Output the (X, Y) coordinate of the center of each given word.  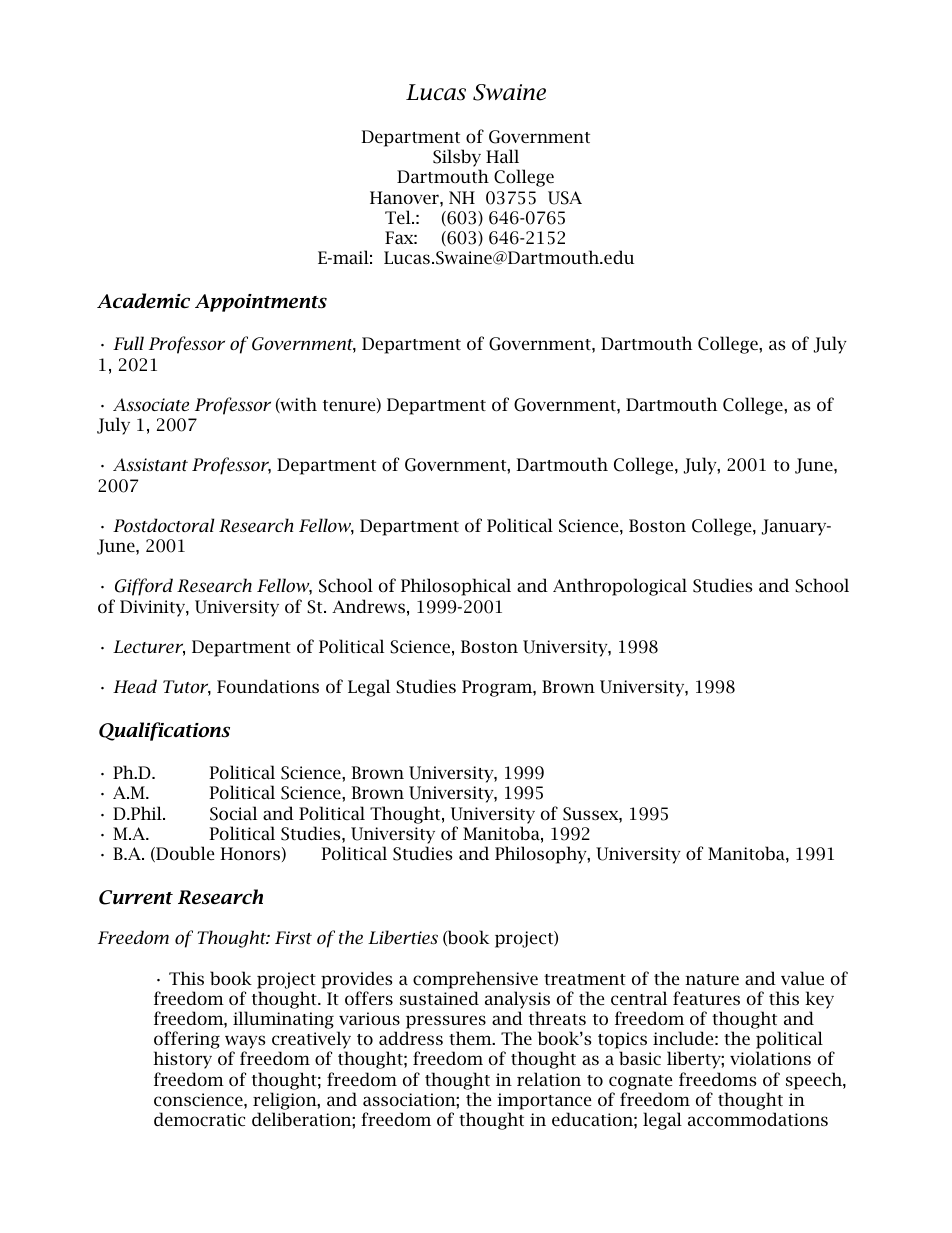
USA (565, 198)
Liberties (403, 937)
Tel (399, 217)
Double (184, 854)
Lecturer (149, 648)
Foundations (268, 686)
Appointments (261, 303)
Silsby (457, 158)
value (802, 978)
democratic (199, 1119)
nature (712, 979)
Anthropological (620, 587)
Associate (151, 404)
